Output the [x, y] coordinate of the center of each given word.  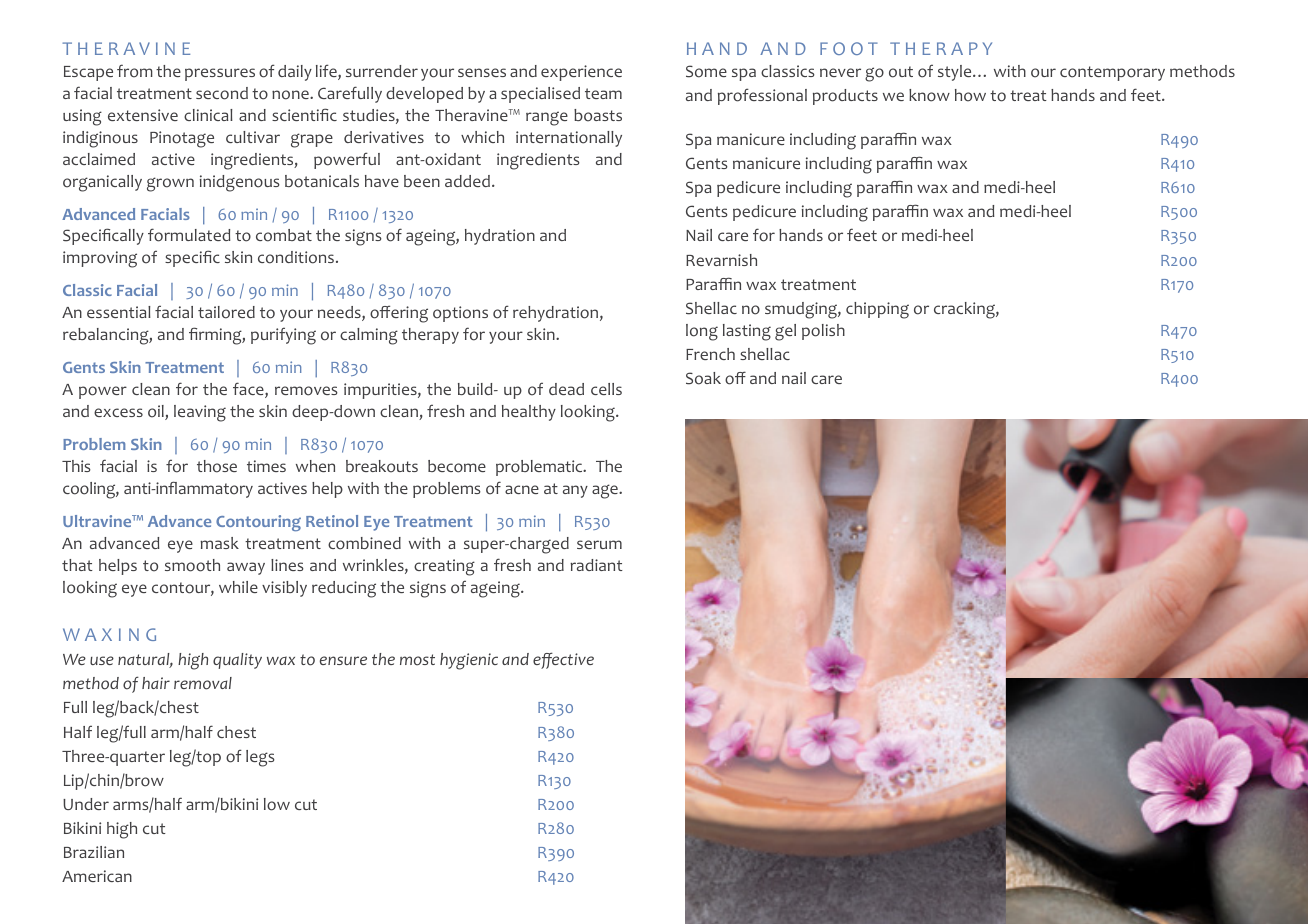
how [970, 95]
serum [599, 544]
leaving [200, 413]
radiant [596, 565]
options [460, 314]
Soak [703, 378]
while [238, 587]
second [222, 93]
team [603, 93]
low [277, 804]
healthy [529, 413]
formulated [189, 235]
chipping [877, 310]
